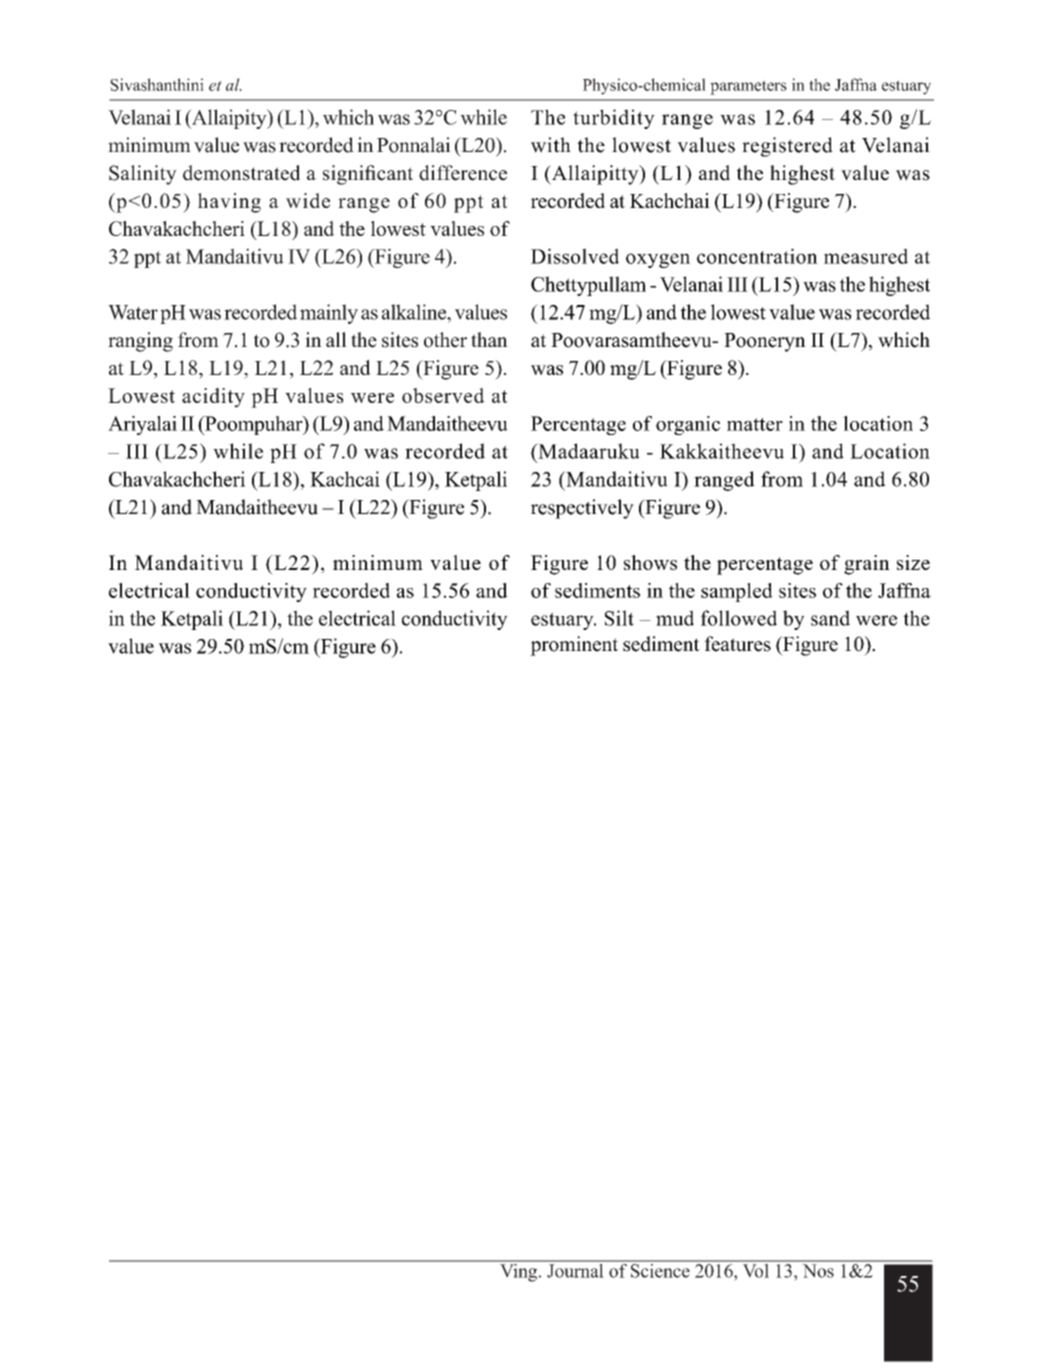 The height and width of the document is (1370, 1041). Describe the element at coordinates (830, 618) in the document. I see `sand` at that location.
